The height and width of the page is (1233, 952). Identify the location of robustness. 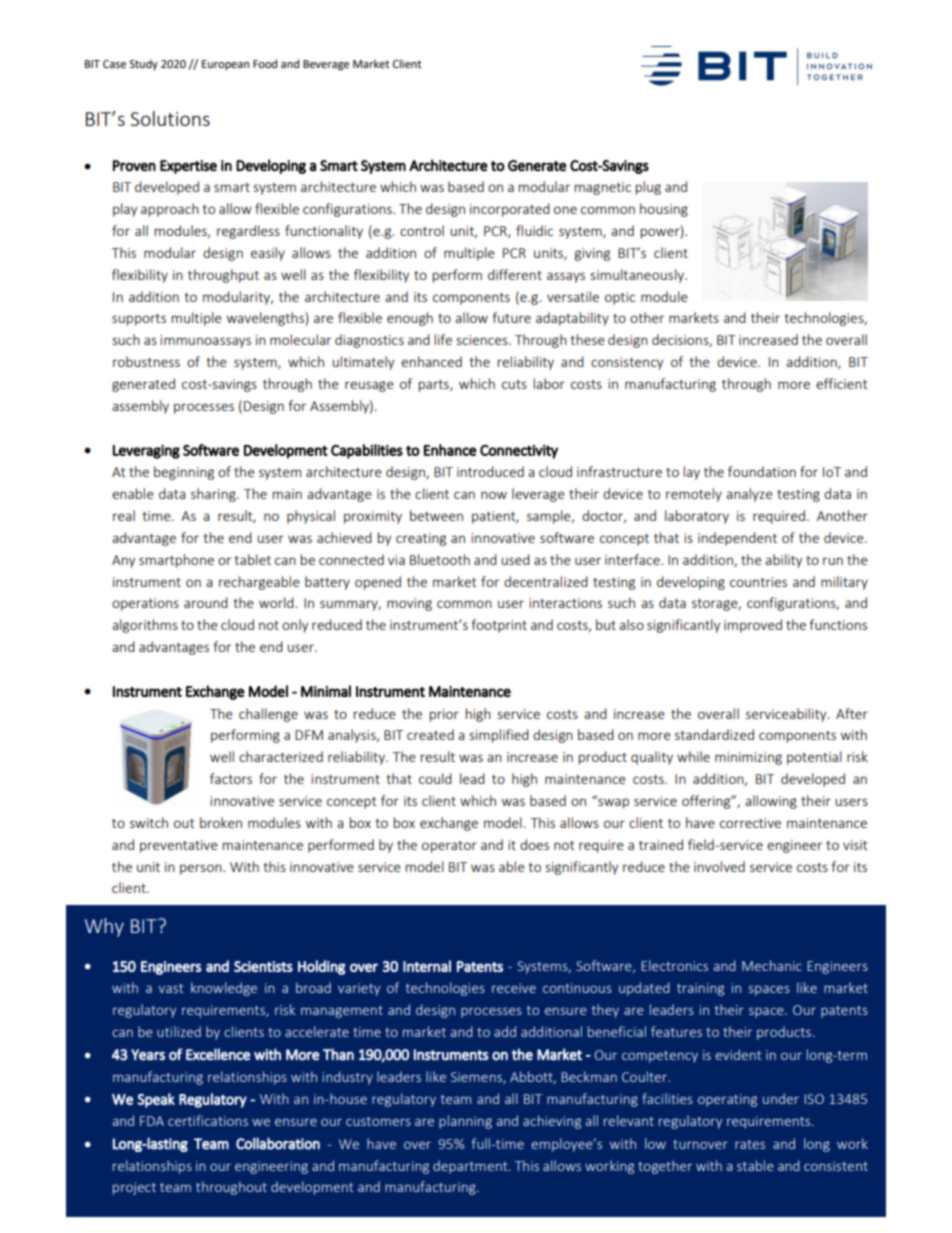
(146, 361).
